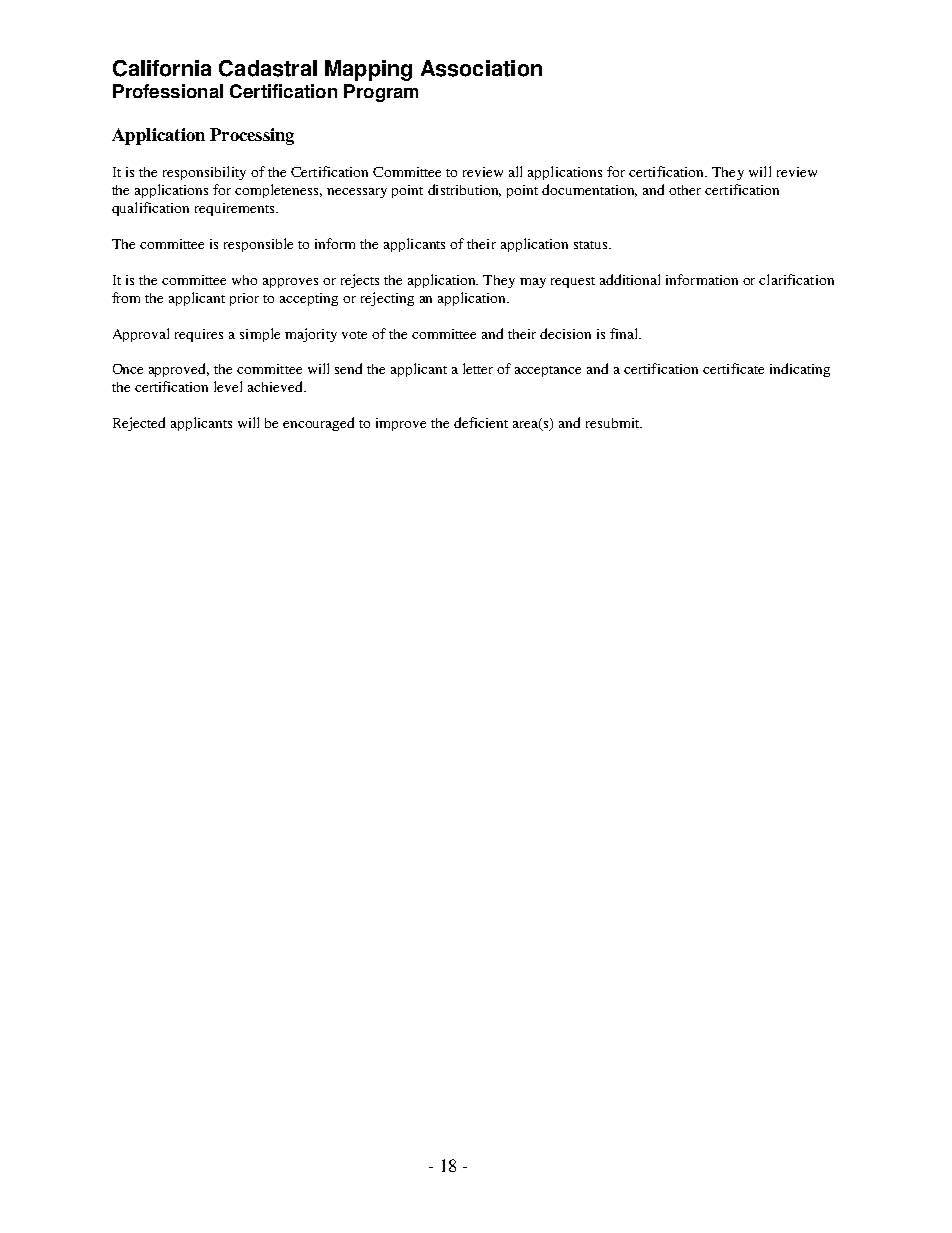 The width and height of the image is (952, 1233). I want to click on clarification, so click(796, 279).
